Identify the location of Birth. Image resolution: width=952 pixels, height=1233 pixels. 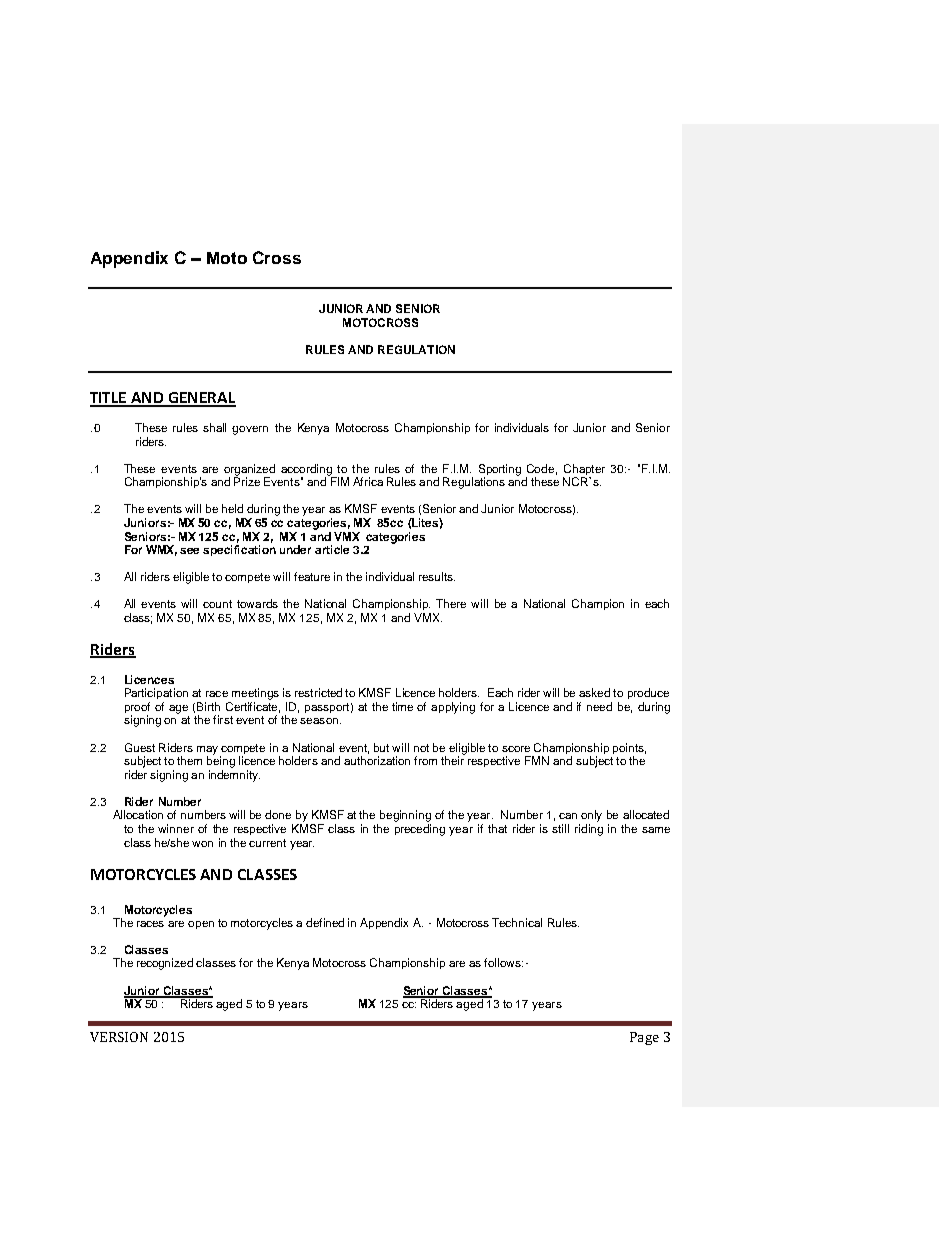
(208, 706).
